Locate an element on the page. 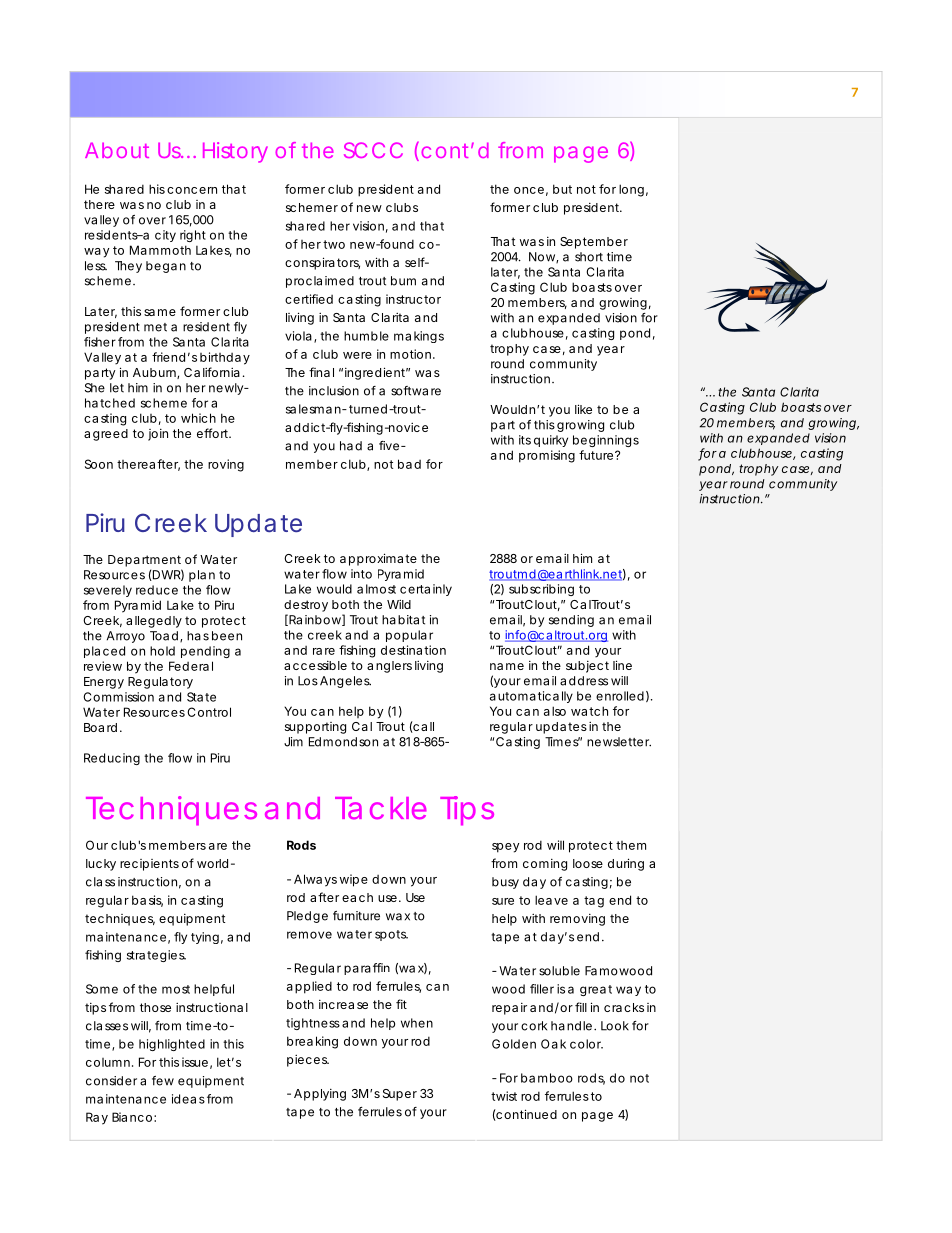  Super is located at coordinates (400, 1095).
